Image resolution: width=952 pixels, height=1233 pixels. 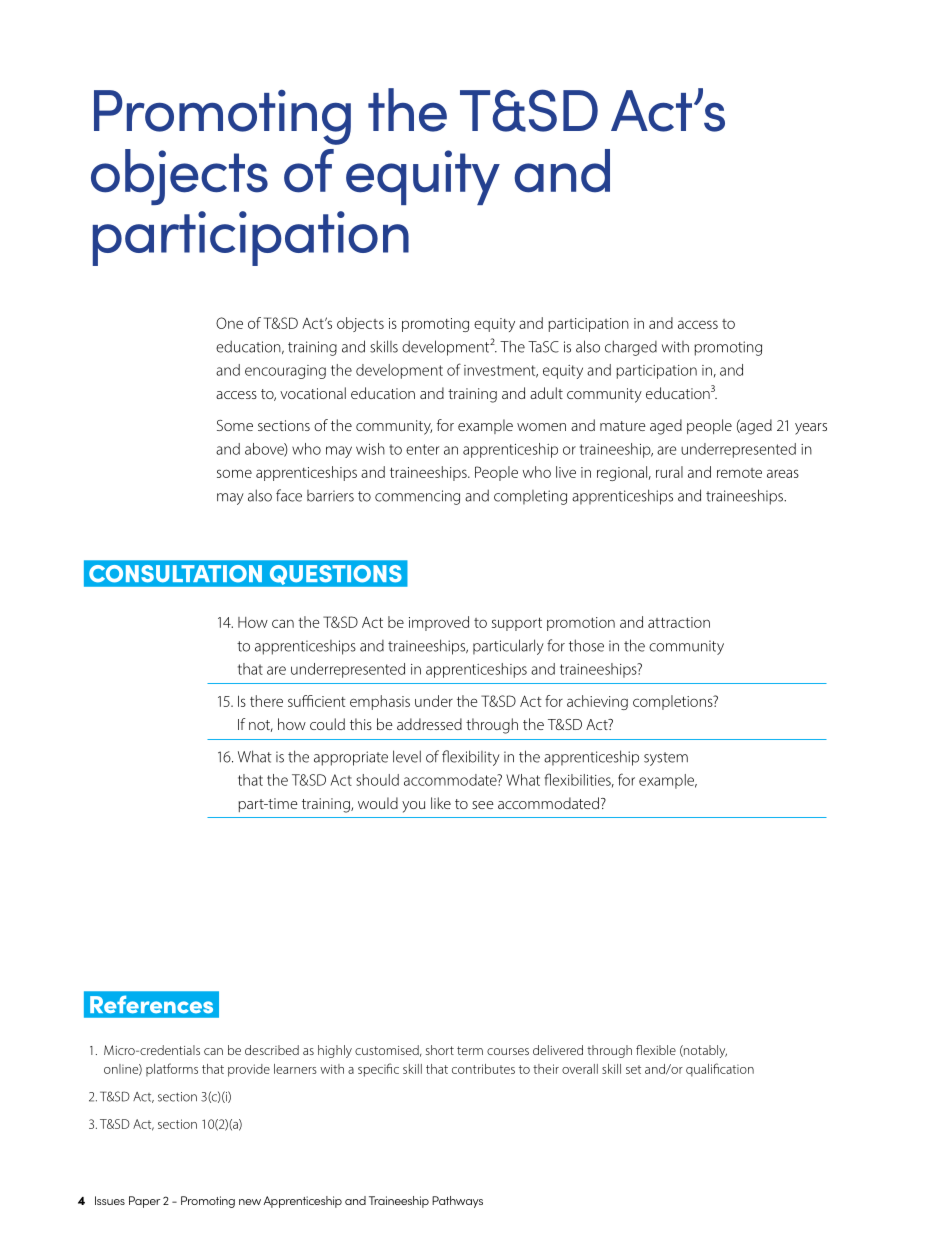 What do you see at coordinates (175, 573) in the screenshot?
I see `CONSULTATION` at bounding box center [175, 573].
